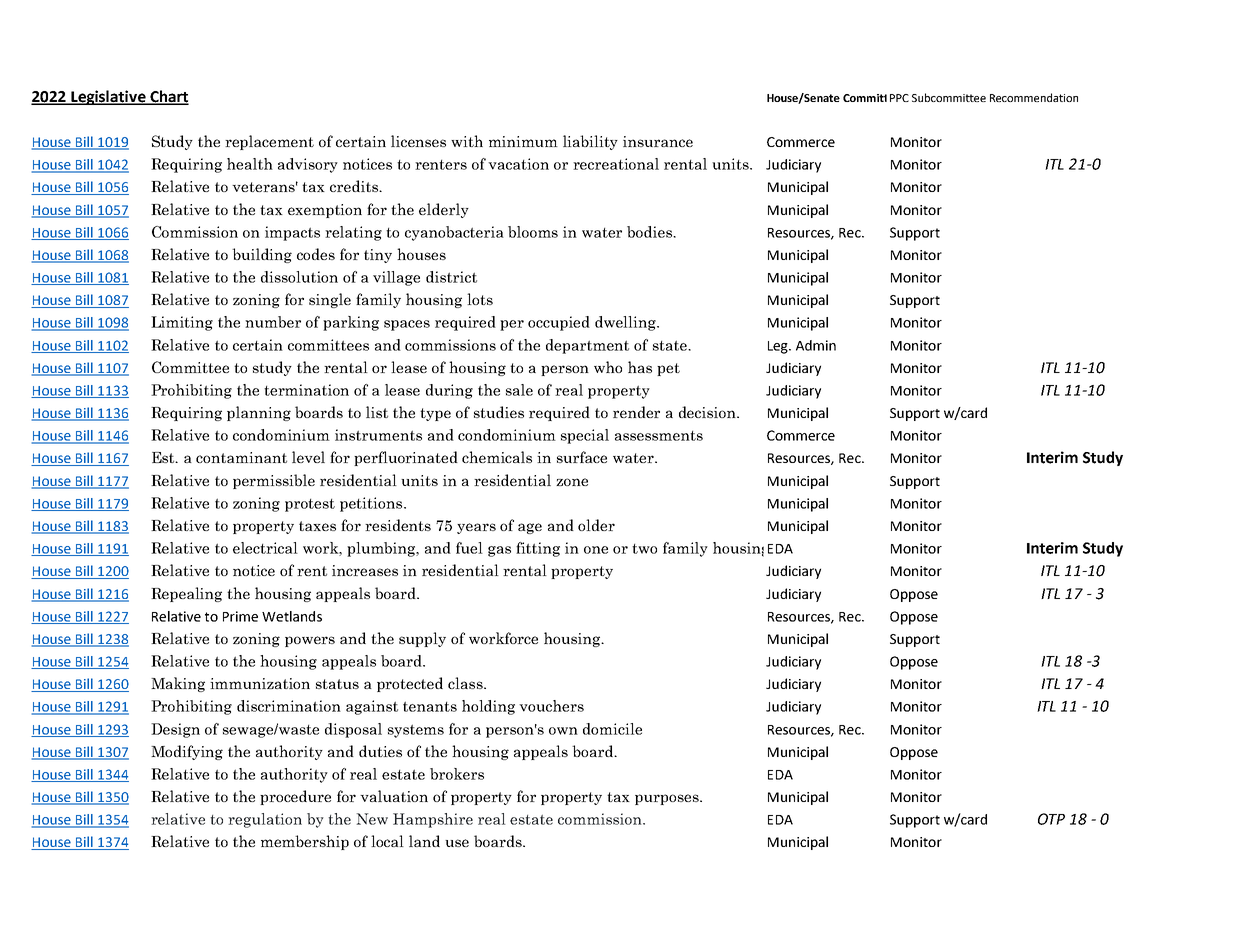 The height and width of the page is (952, 1233). Describe the element at coordinates (265, 820) in the page. I see `regulation` at that location.
